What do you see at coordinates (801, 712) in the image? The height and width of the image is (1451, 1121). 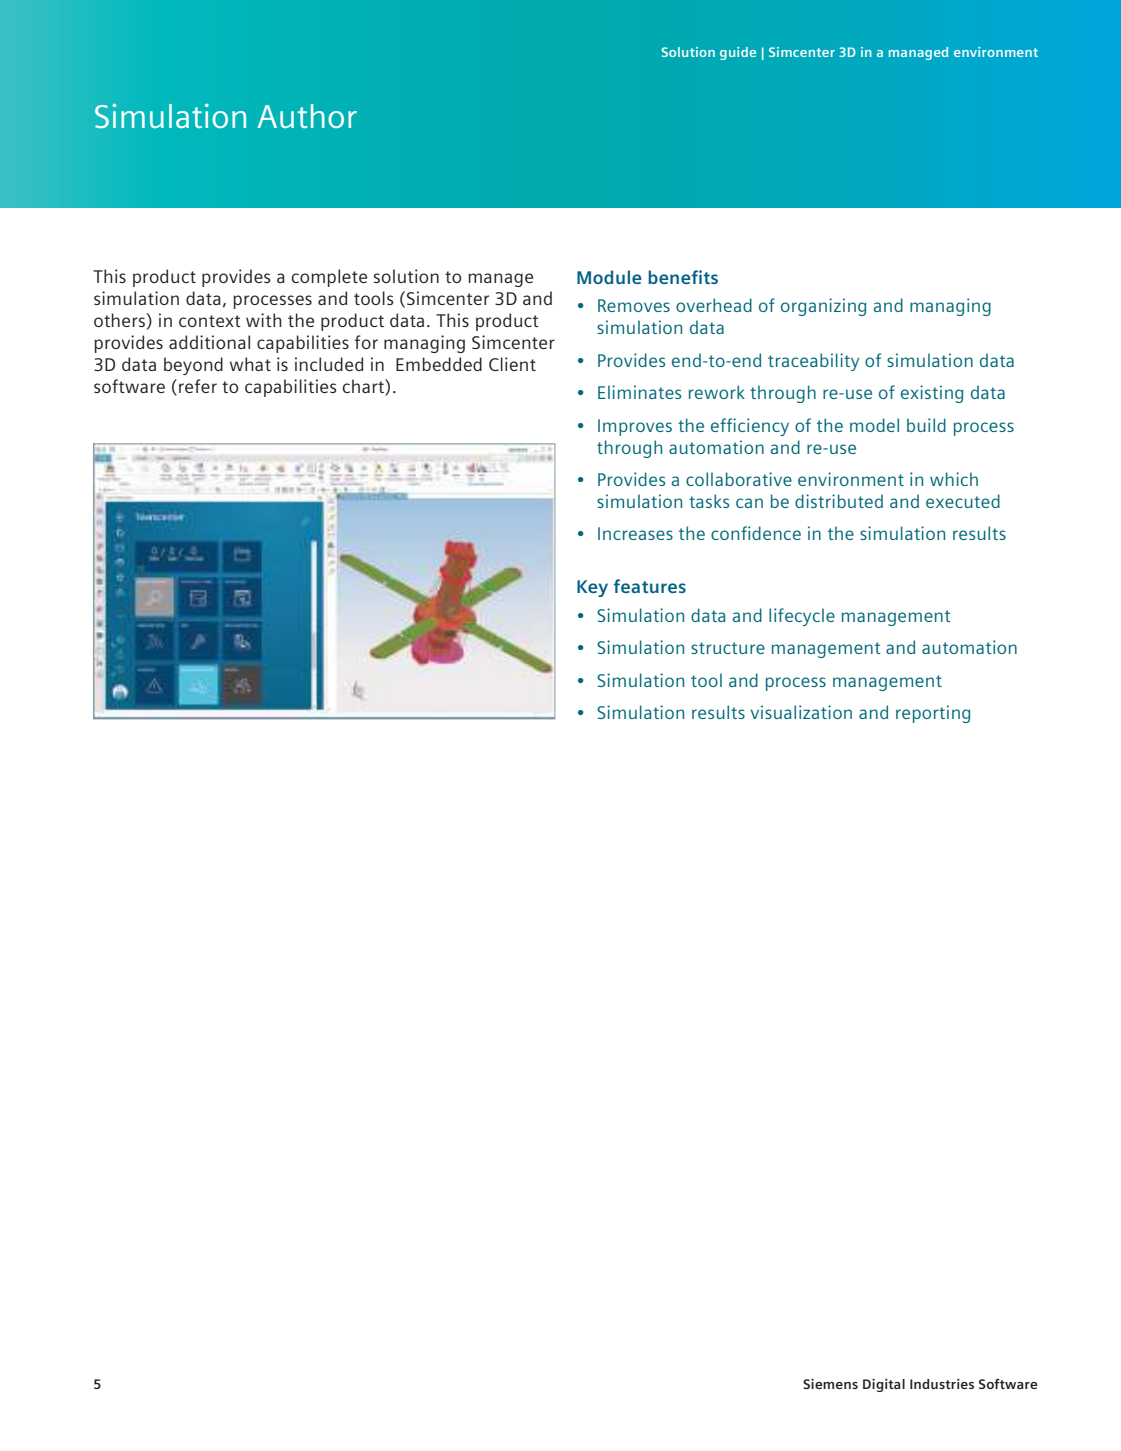 I see `visualization` at bounding box center [801, 712].
